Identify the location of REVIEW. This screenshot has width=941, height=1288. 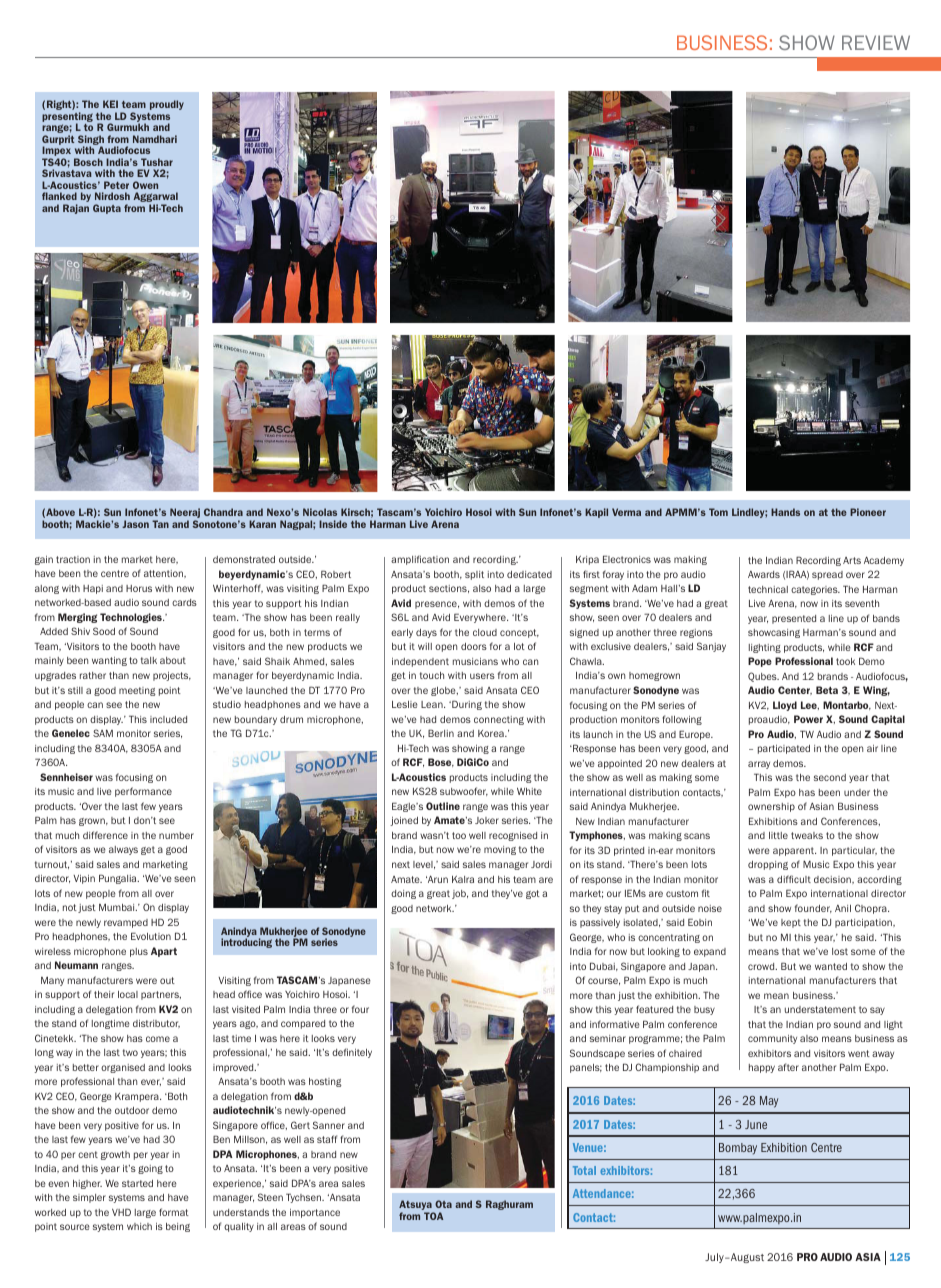
(876, 42).
